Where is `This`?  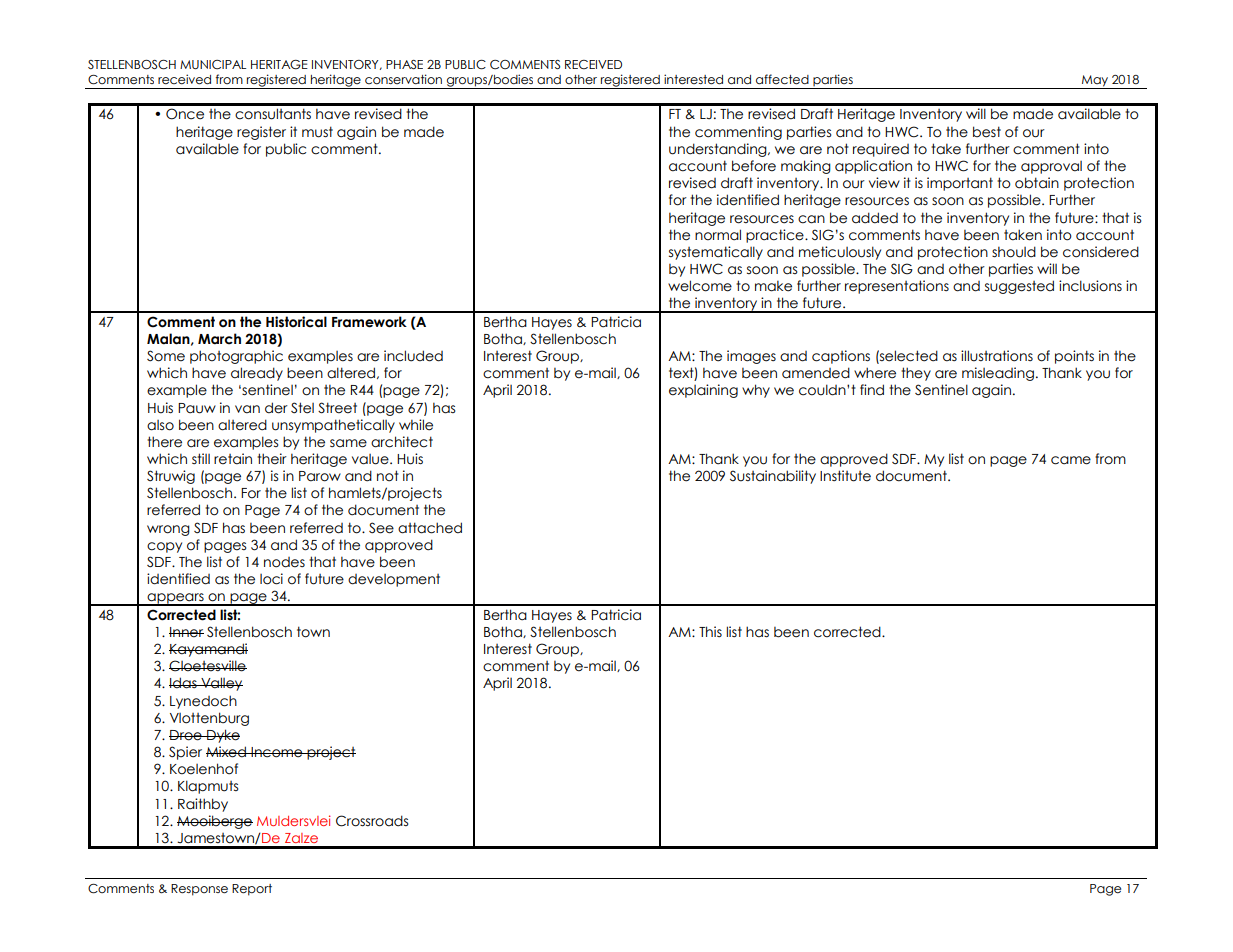
This is located at coordinates (710, 631).
